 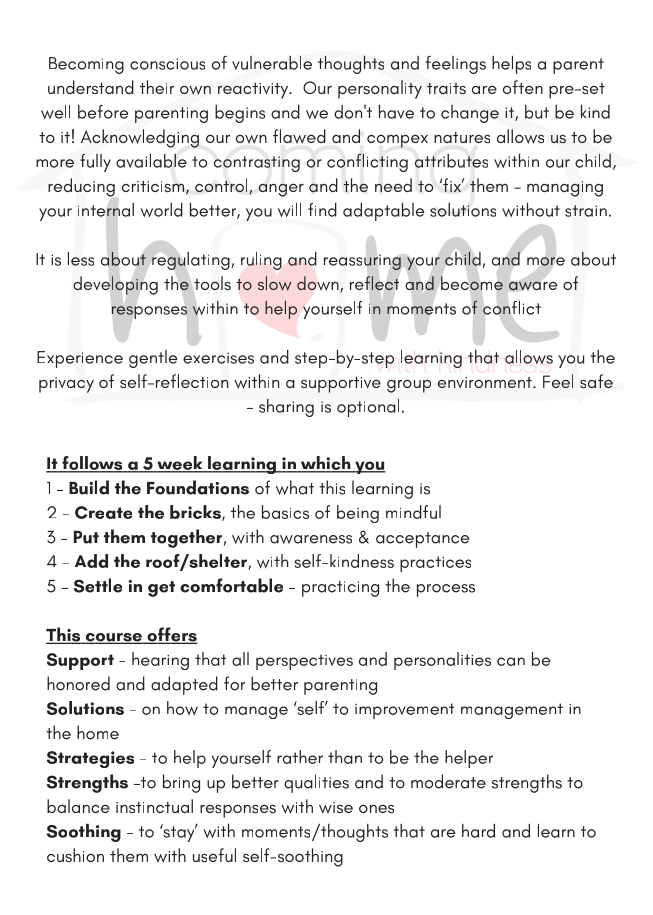 What do you see at coordinates (326, 464) in the screenshot?
I see `which` at bounding box center [326, 464].
